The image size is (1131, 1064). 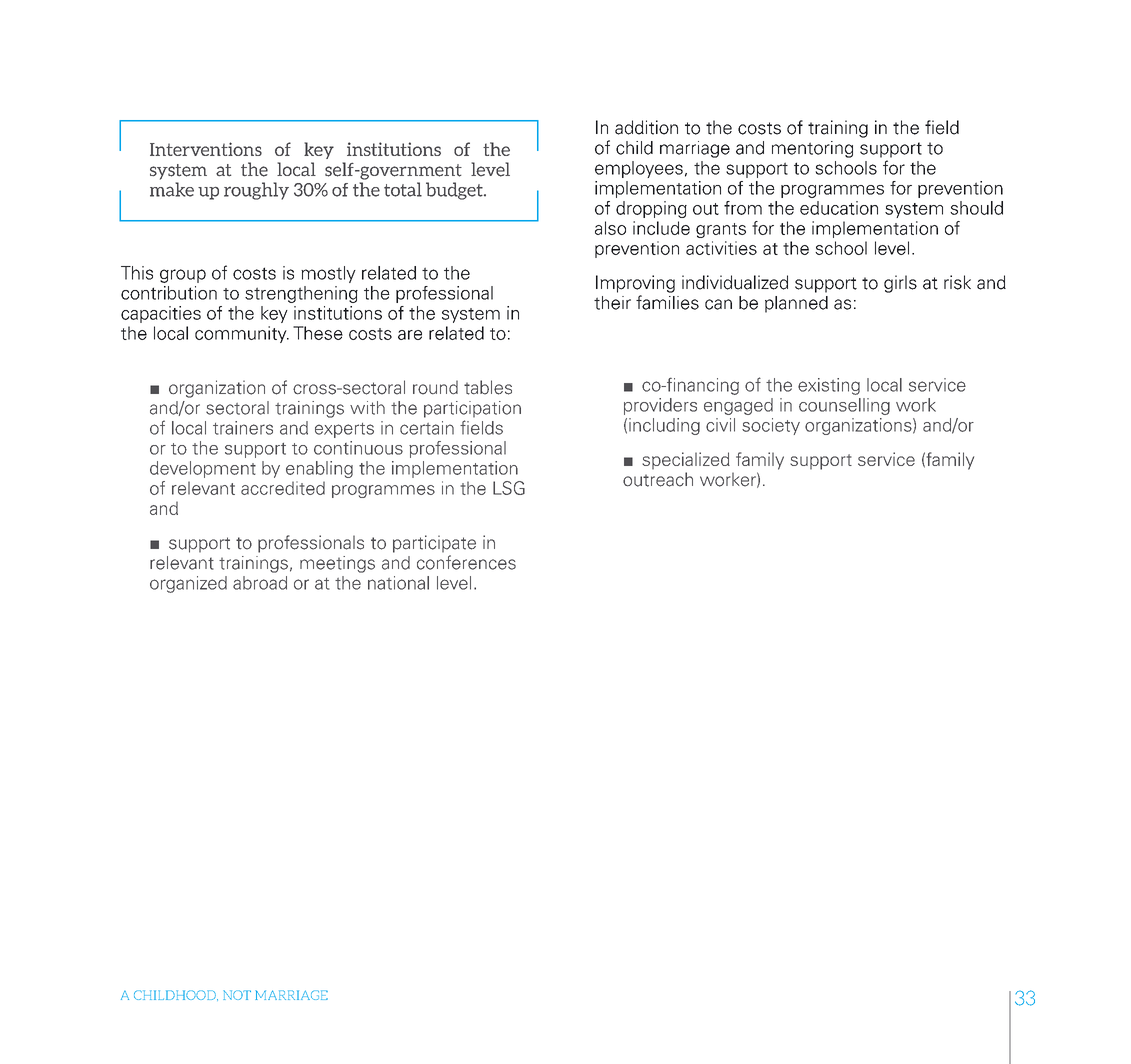 I want to click on abroad, so click(x=260, y=583).
